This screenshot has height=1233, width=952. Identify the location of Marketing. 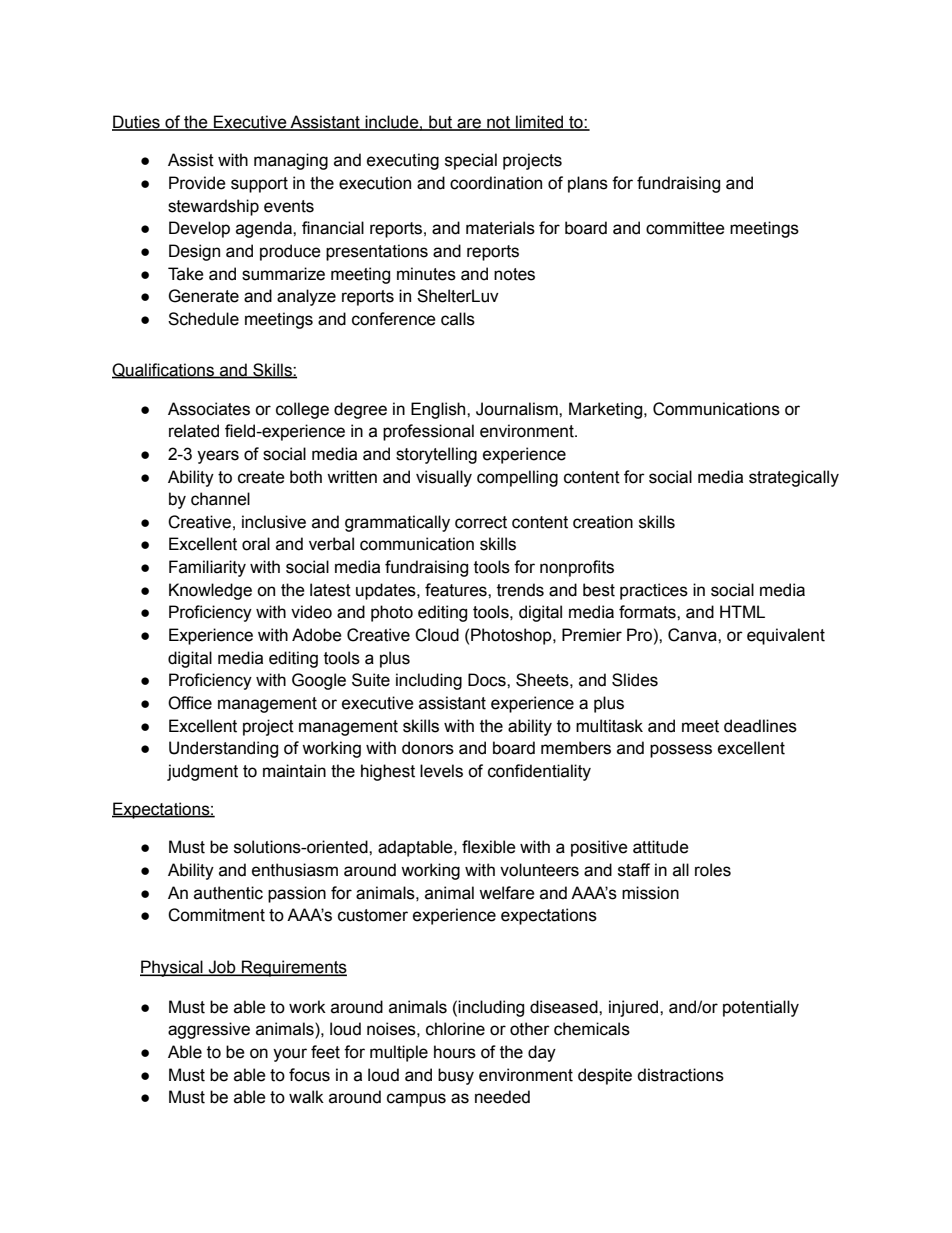
(607, 410).
